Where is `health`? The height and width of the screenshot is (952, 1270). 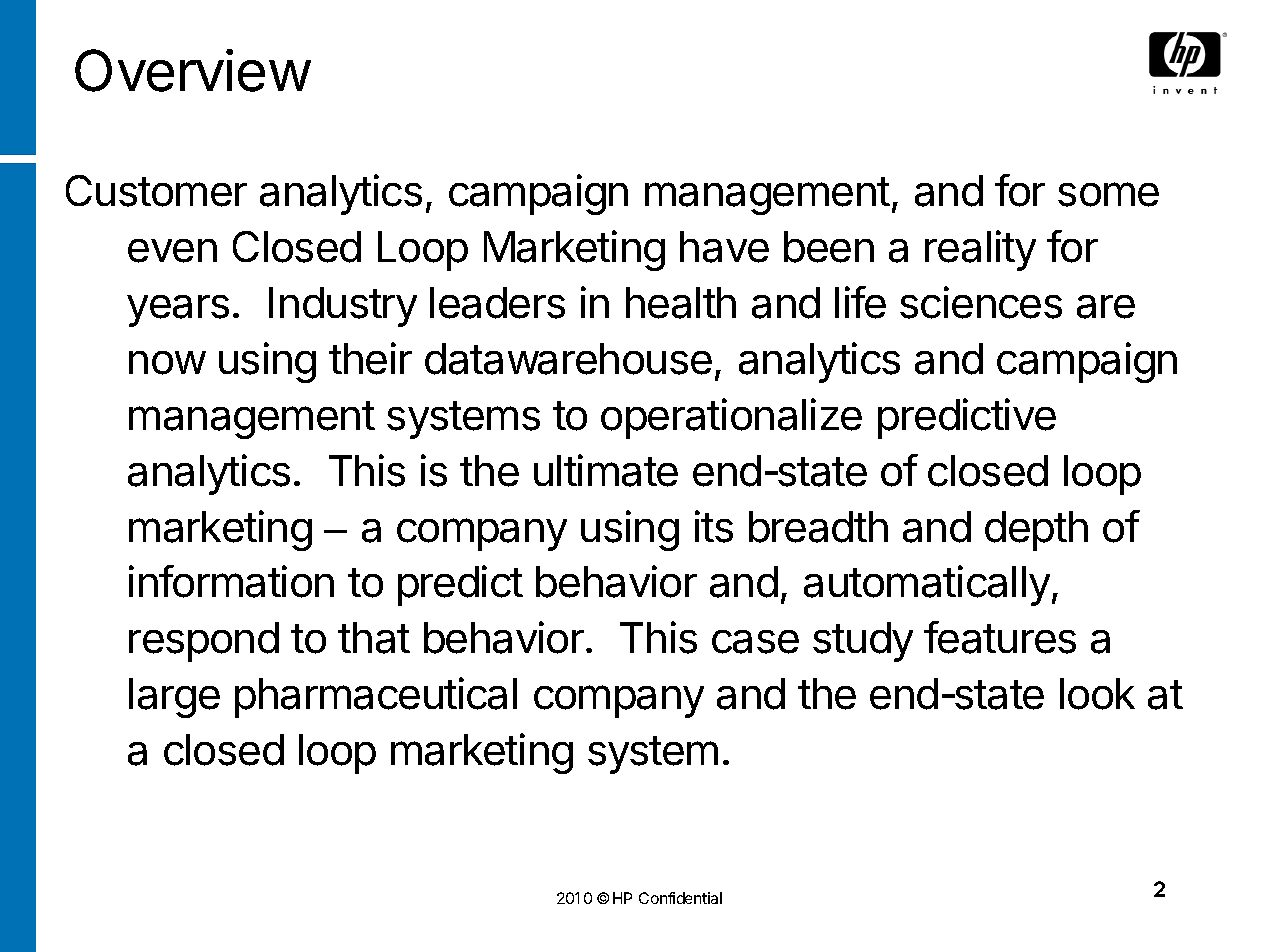
health is located at coordinates (681, 303).
